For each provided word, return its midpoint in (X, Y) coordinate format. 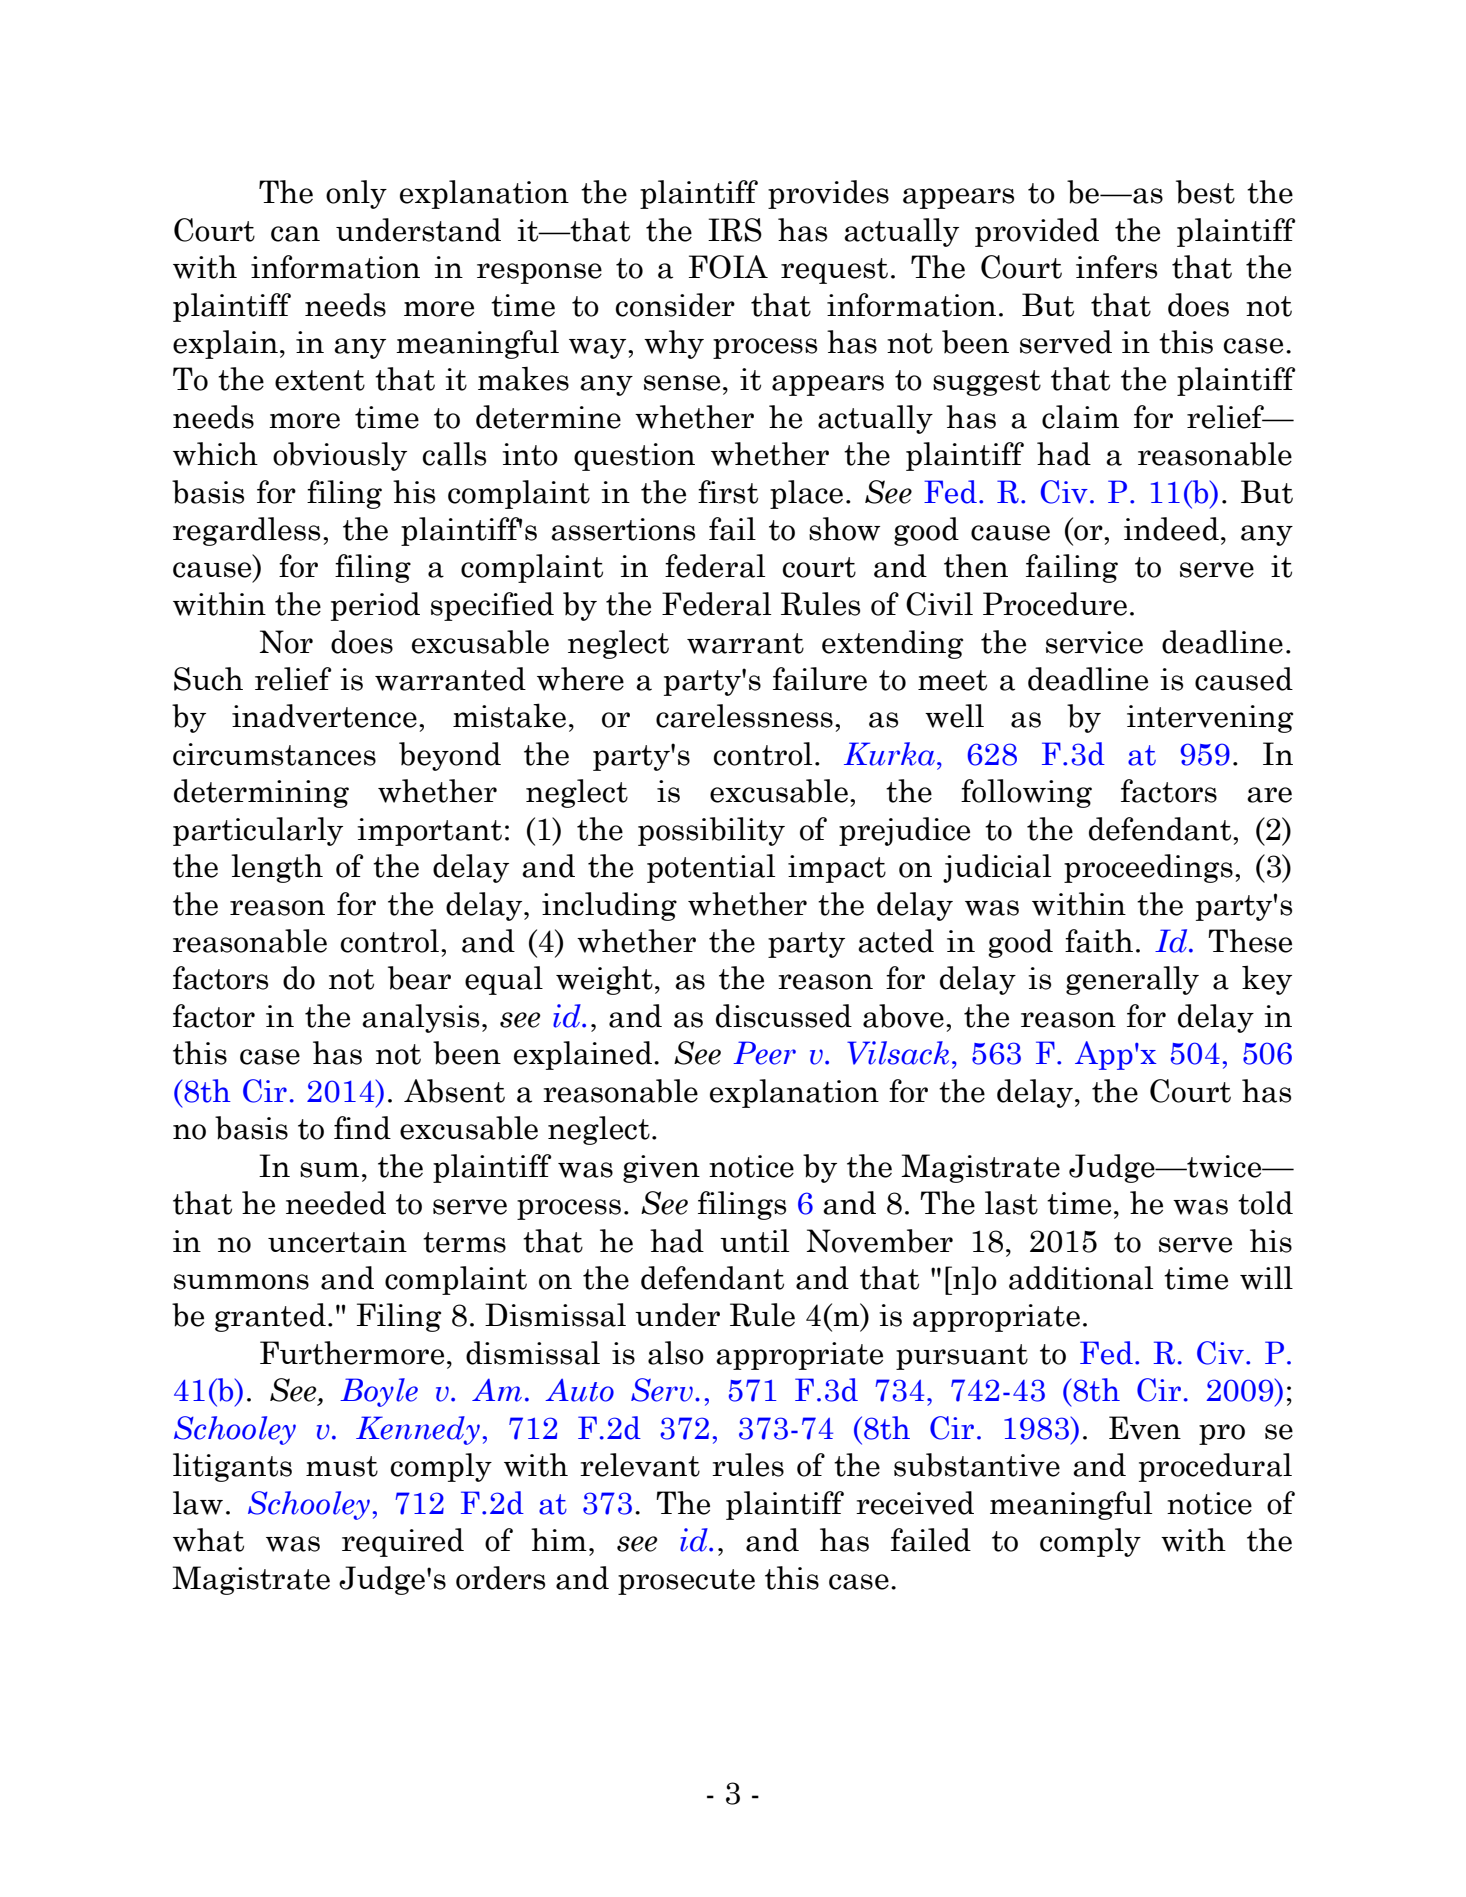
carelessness (744, 716)
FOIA (728, 267)
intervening (1210, 719)
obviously (340, 456)
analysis (420, 1018)
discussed (784, 1016)
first (728, 492)
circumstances (274, 754)
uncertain (337, 1241)
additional (1081, 1278)
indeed (1171, 529)
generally (1132, 980)
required (403, 1542)
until (754, 1241)
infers (1116, 267)
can (295, 234)
